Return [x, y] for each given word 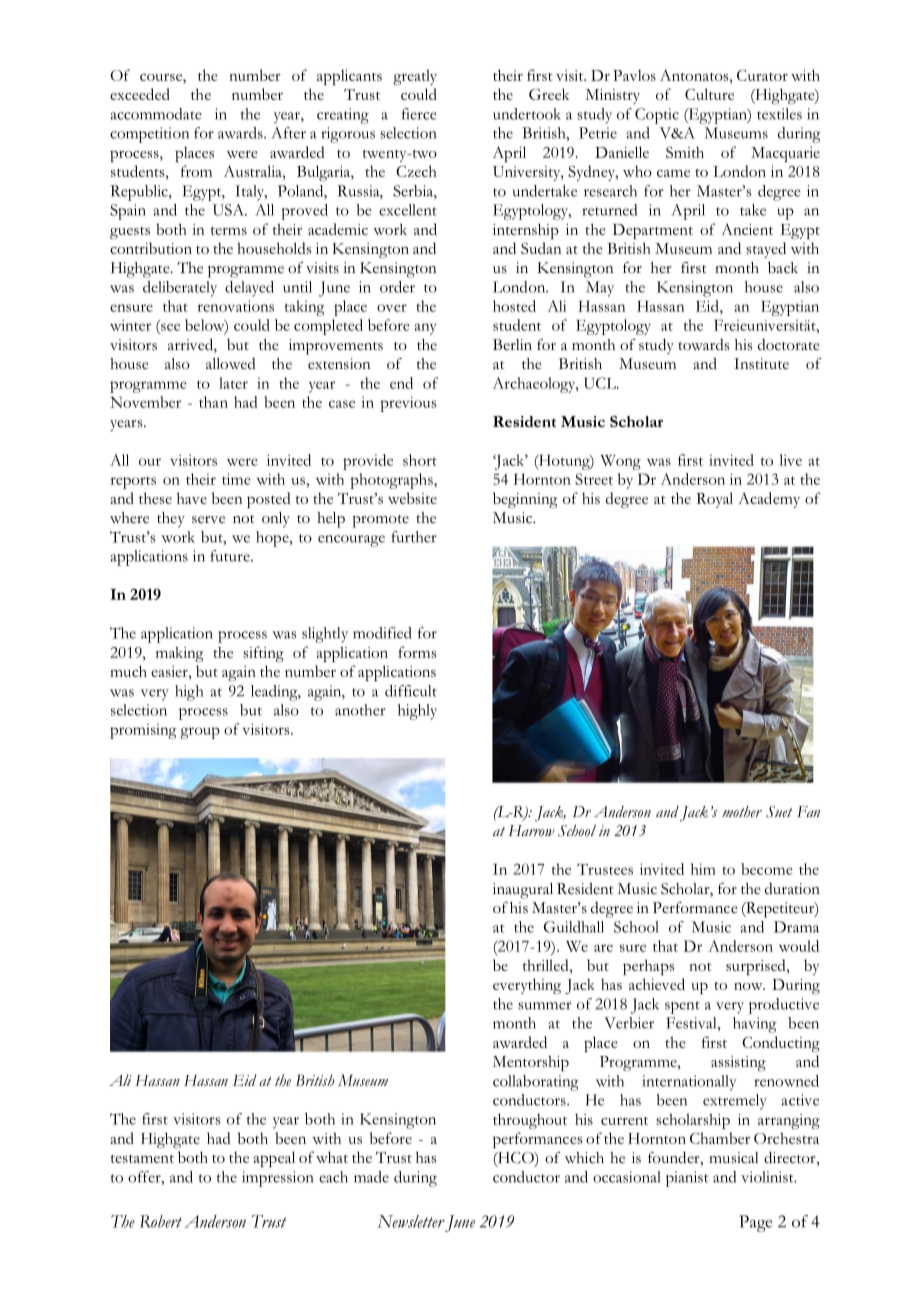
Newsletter [411, 1221]
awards [241, 133]
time [236, 479]
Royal [714, 500]
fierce [419, 114]
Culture [709, 94]
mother [742, 811]
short [420, 460]
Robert [160, 1221]
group [200, 733]
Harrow [532, 831]
